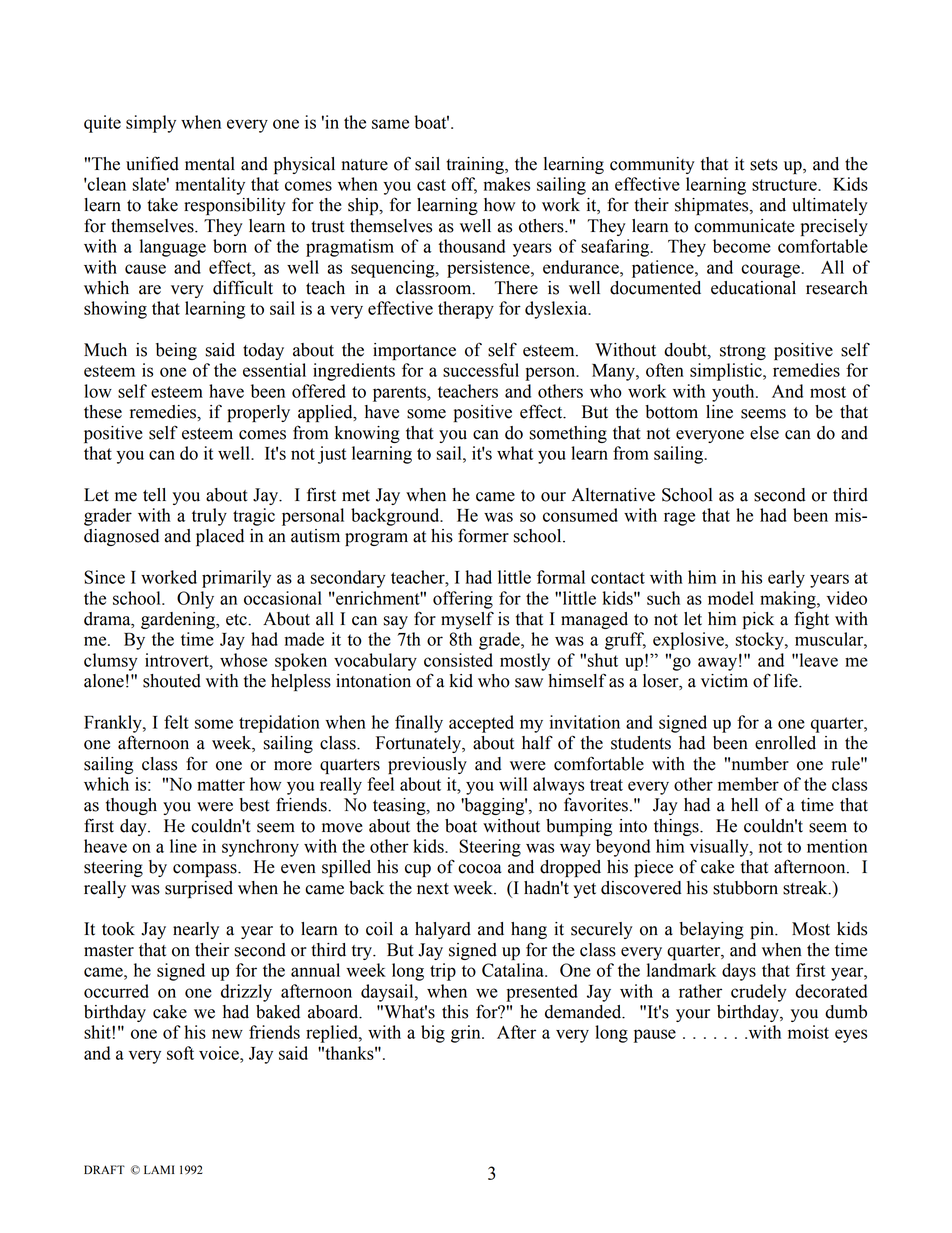  What do you see at coordinates (764, 165) in the screenshot?
I see `sets` at bounding box center [764, 165].
